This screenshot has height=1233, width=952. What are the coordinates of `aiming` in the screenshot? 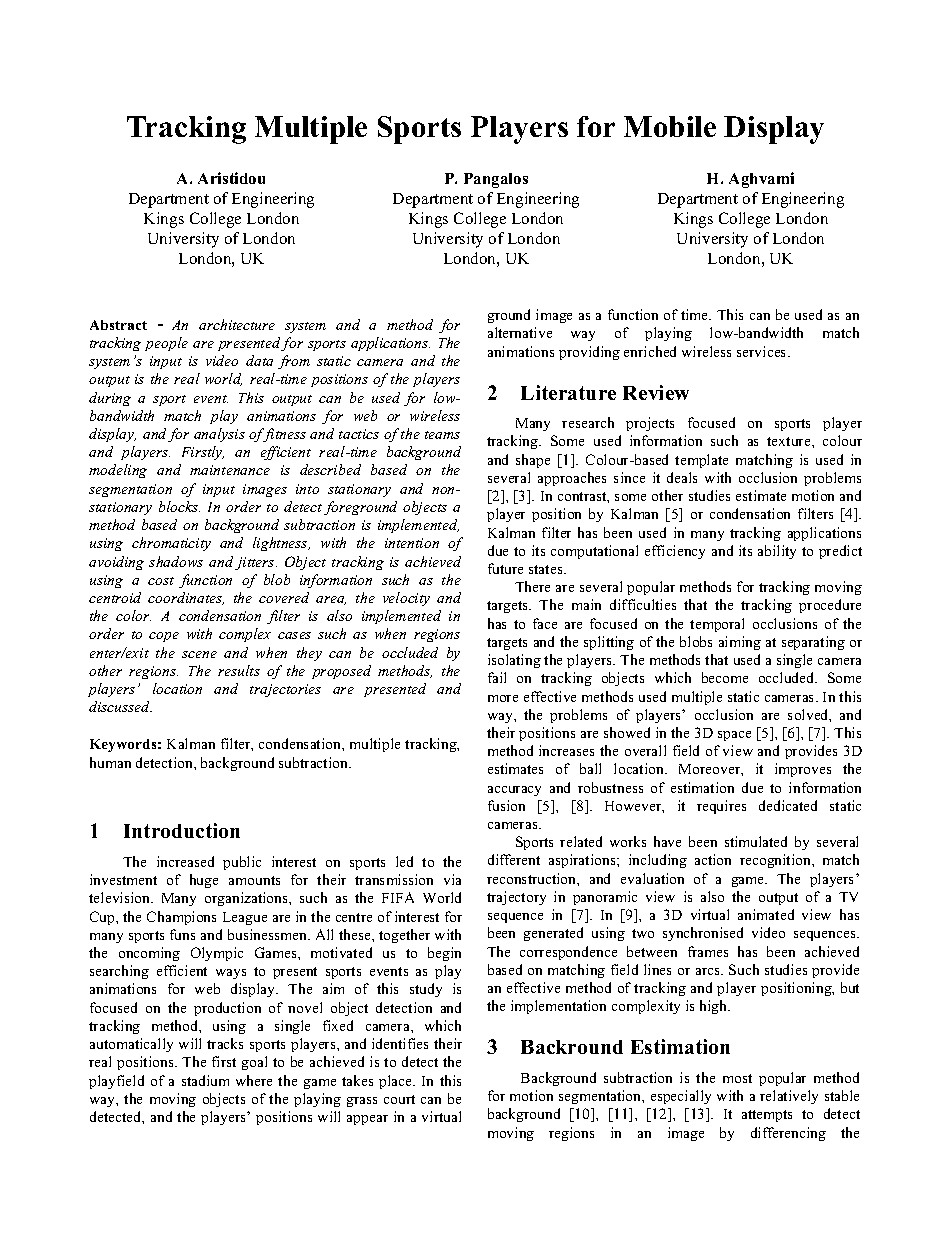 It's located at (740, 643).
